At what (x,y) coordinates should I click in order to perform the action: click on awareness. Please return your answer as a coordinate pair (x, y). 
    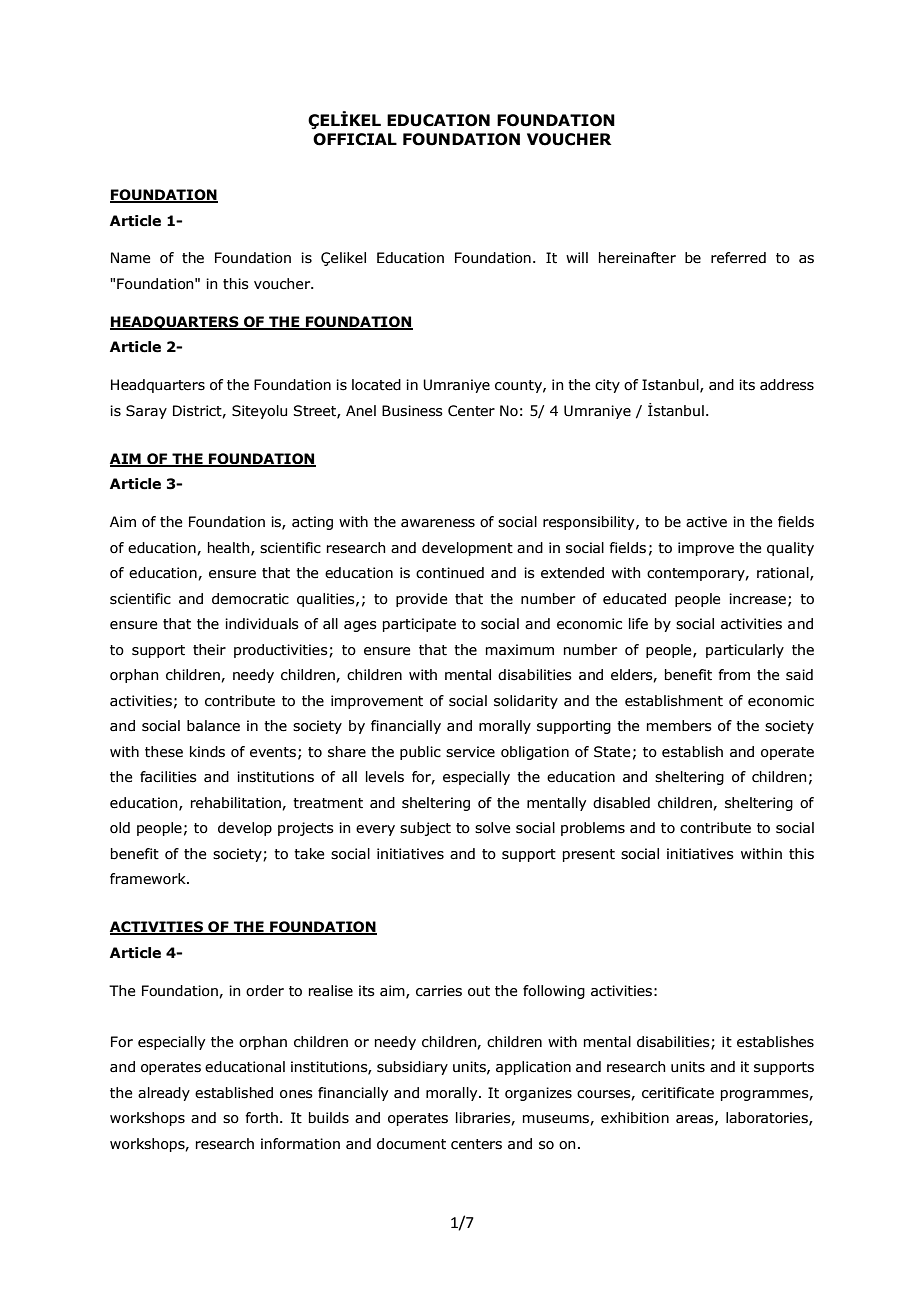
    Looking at the image, I should click on (438, 523).
